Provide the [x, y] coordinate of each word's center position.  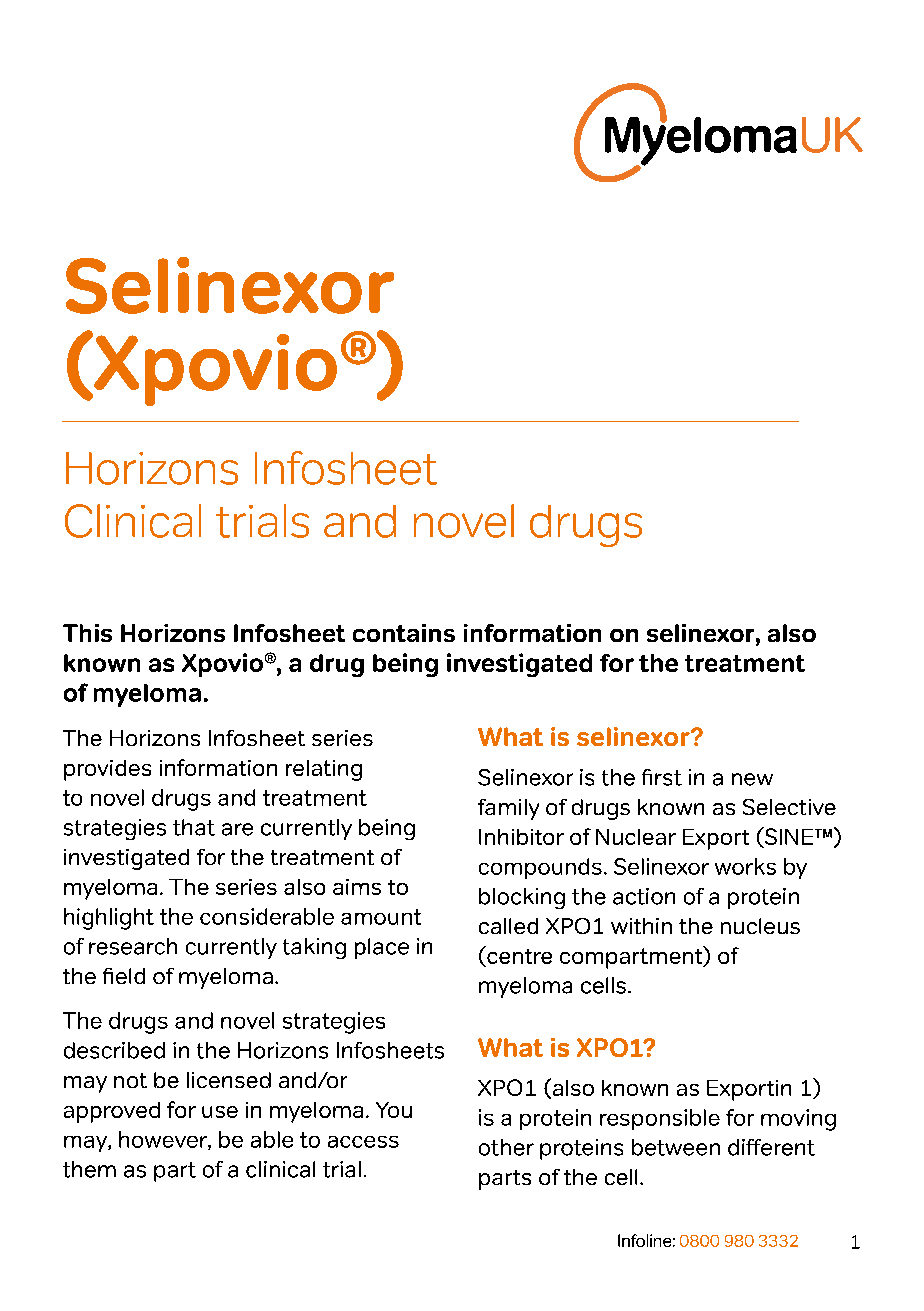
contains [404, 633]
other [506, 1147]
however [164, 1140]
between [676, 1147]
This [87, 633]
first [662, 777]
